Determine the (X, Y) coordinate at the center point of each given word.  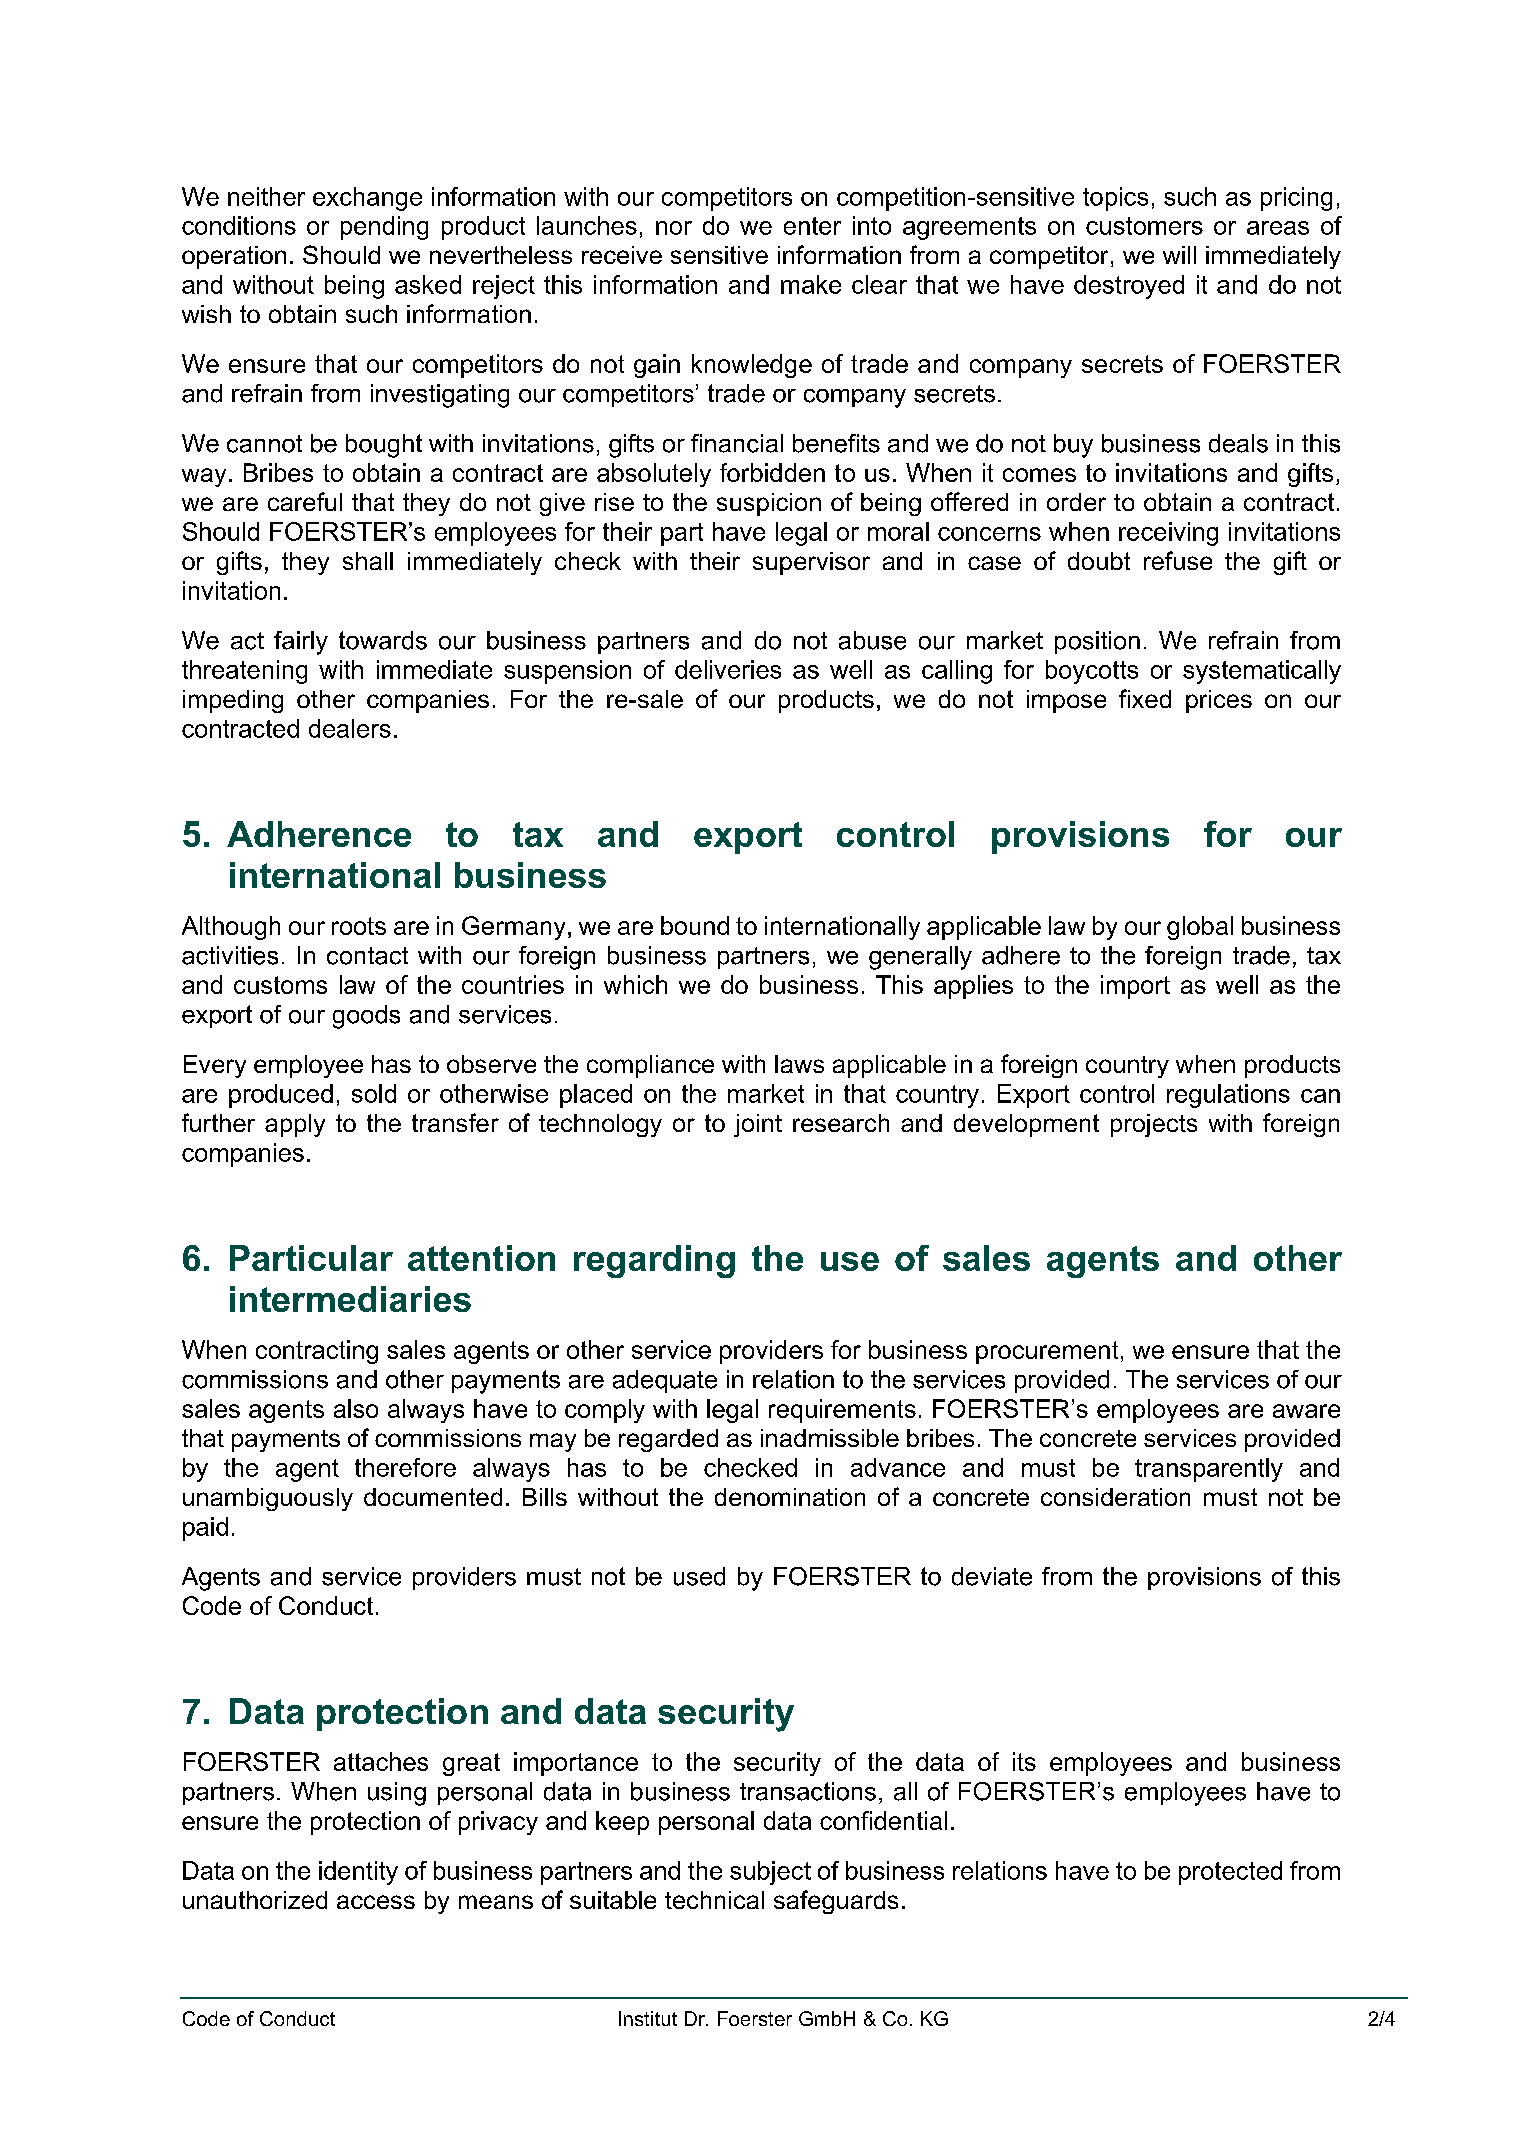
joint (758, 1125)
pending (384, 228)
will (1179, 255)
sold (374, 1093)
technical (714, 1900)
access (376, 1902)
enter (812, 226)
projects (1154, 1125)
